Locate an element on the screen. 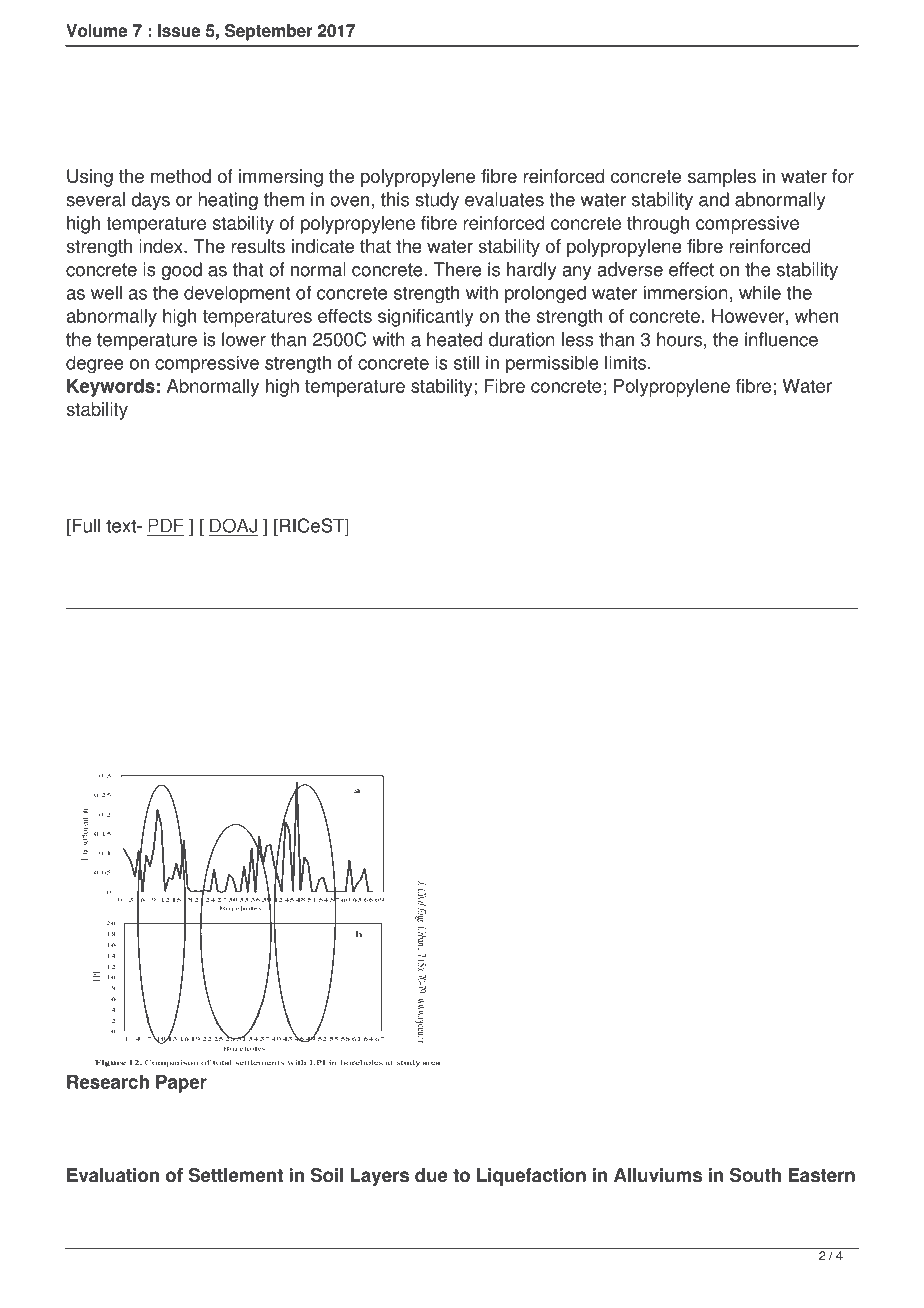  still is located at coordinates (466, 362).
